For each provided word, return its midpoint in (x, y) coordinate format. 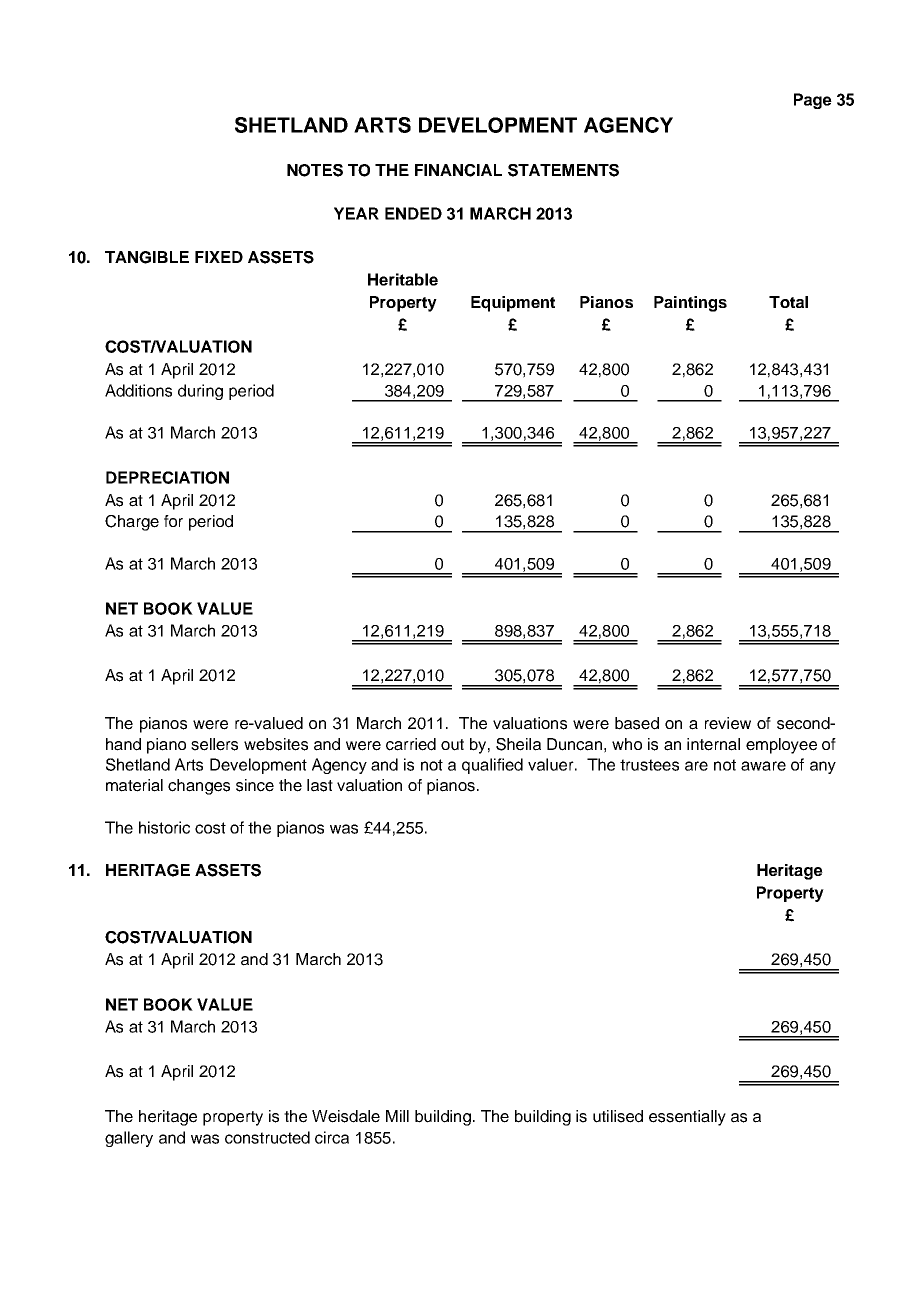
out (452, 745)
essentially (687, 1118)
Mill (397, 1116)
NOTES (315, 170)
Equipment (513, 304)
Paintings (690, 304)
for (173, 521)
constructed (267, 1137)
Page (813, 101)
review (728, 723)
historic (164, 827)
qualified (492, 766)
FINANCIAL (458, 170)
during (200, 392)
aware (763, 766)
